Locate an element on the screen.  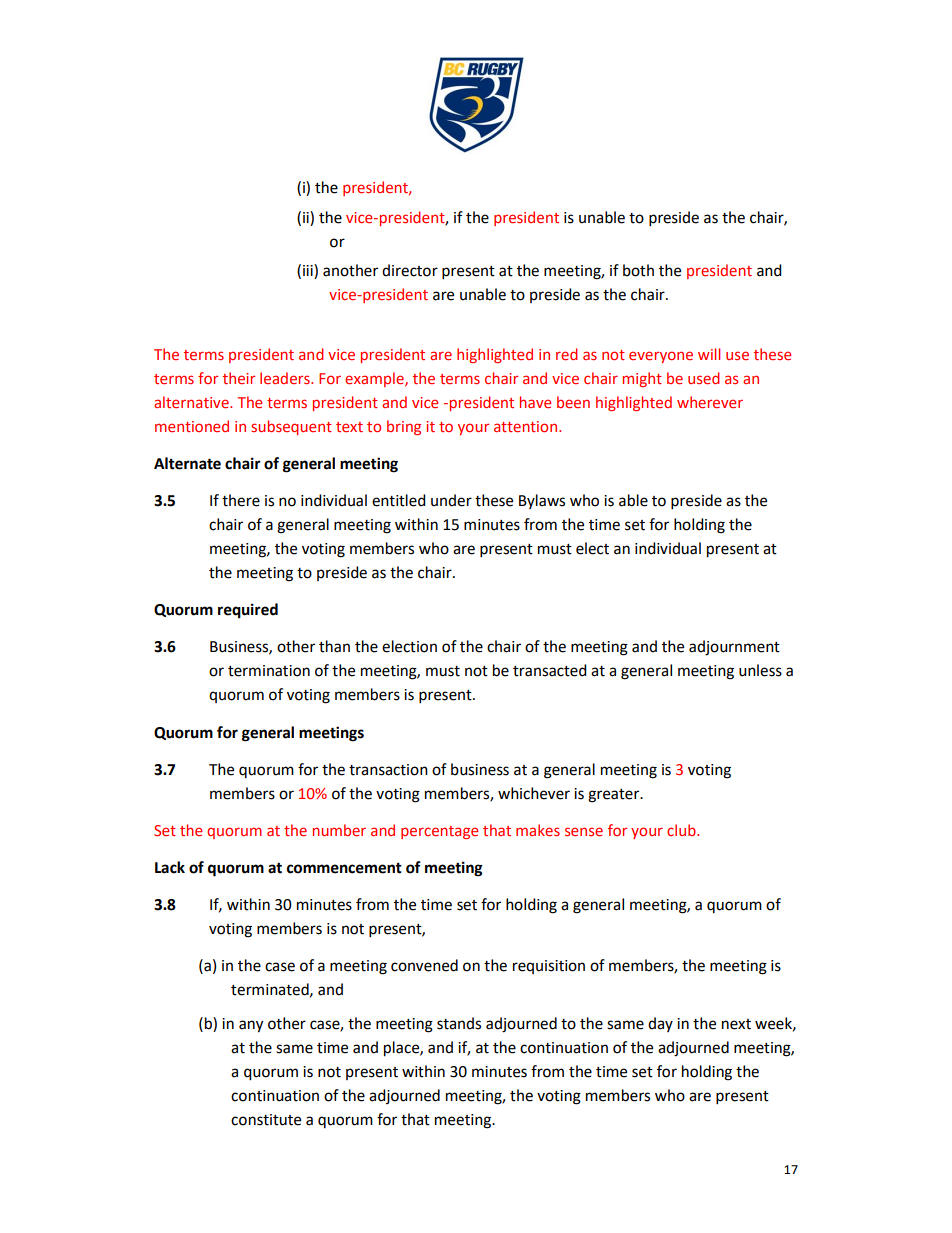
termination is located at coordinates (269, 671).
